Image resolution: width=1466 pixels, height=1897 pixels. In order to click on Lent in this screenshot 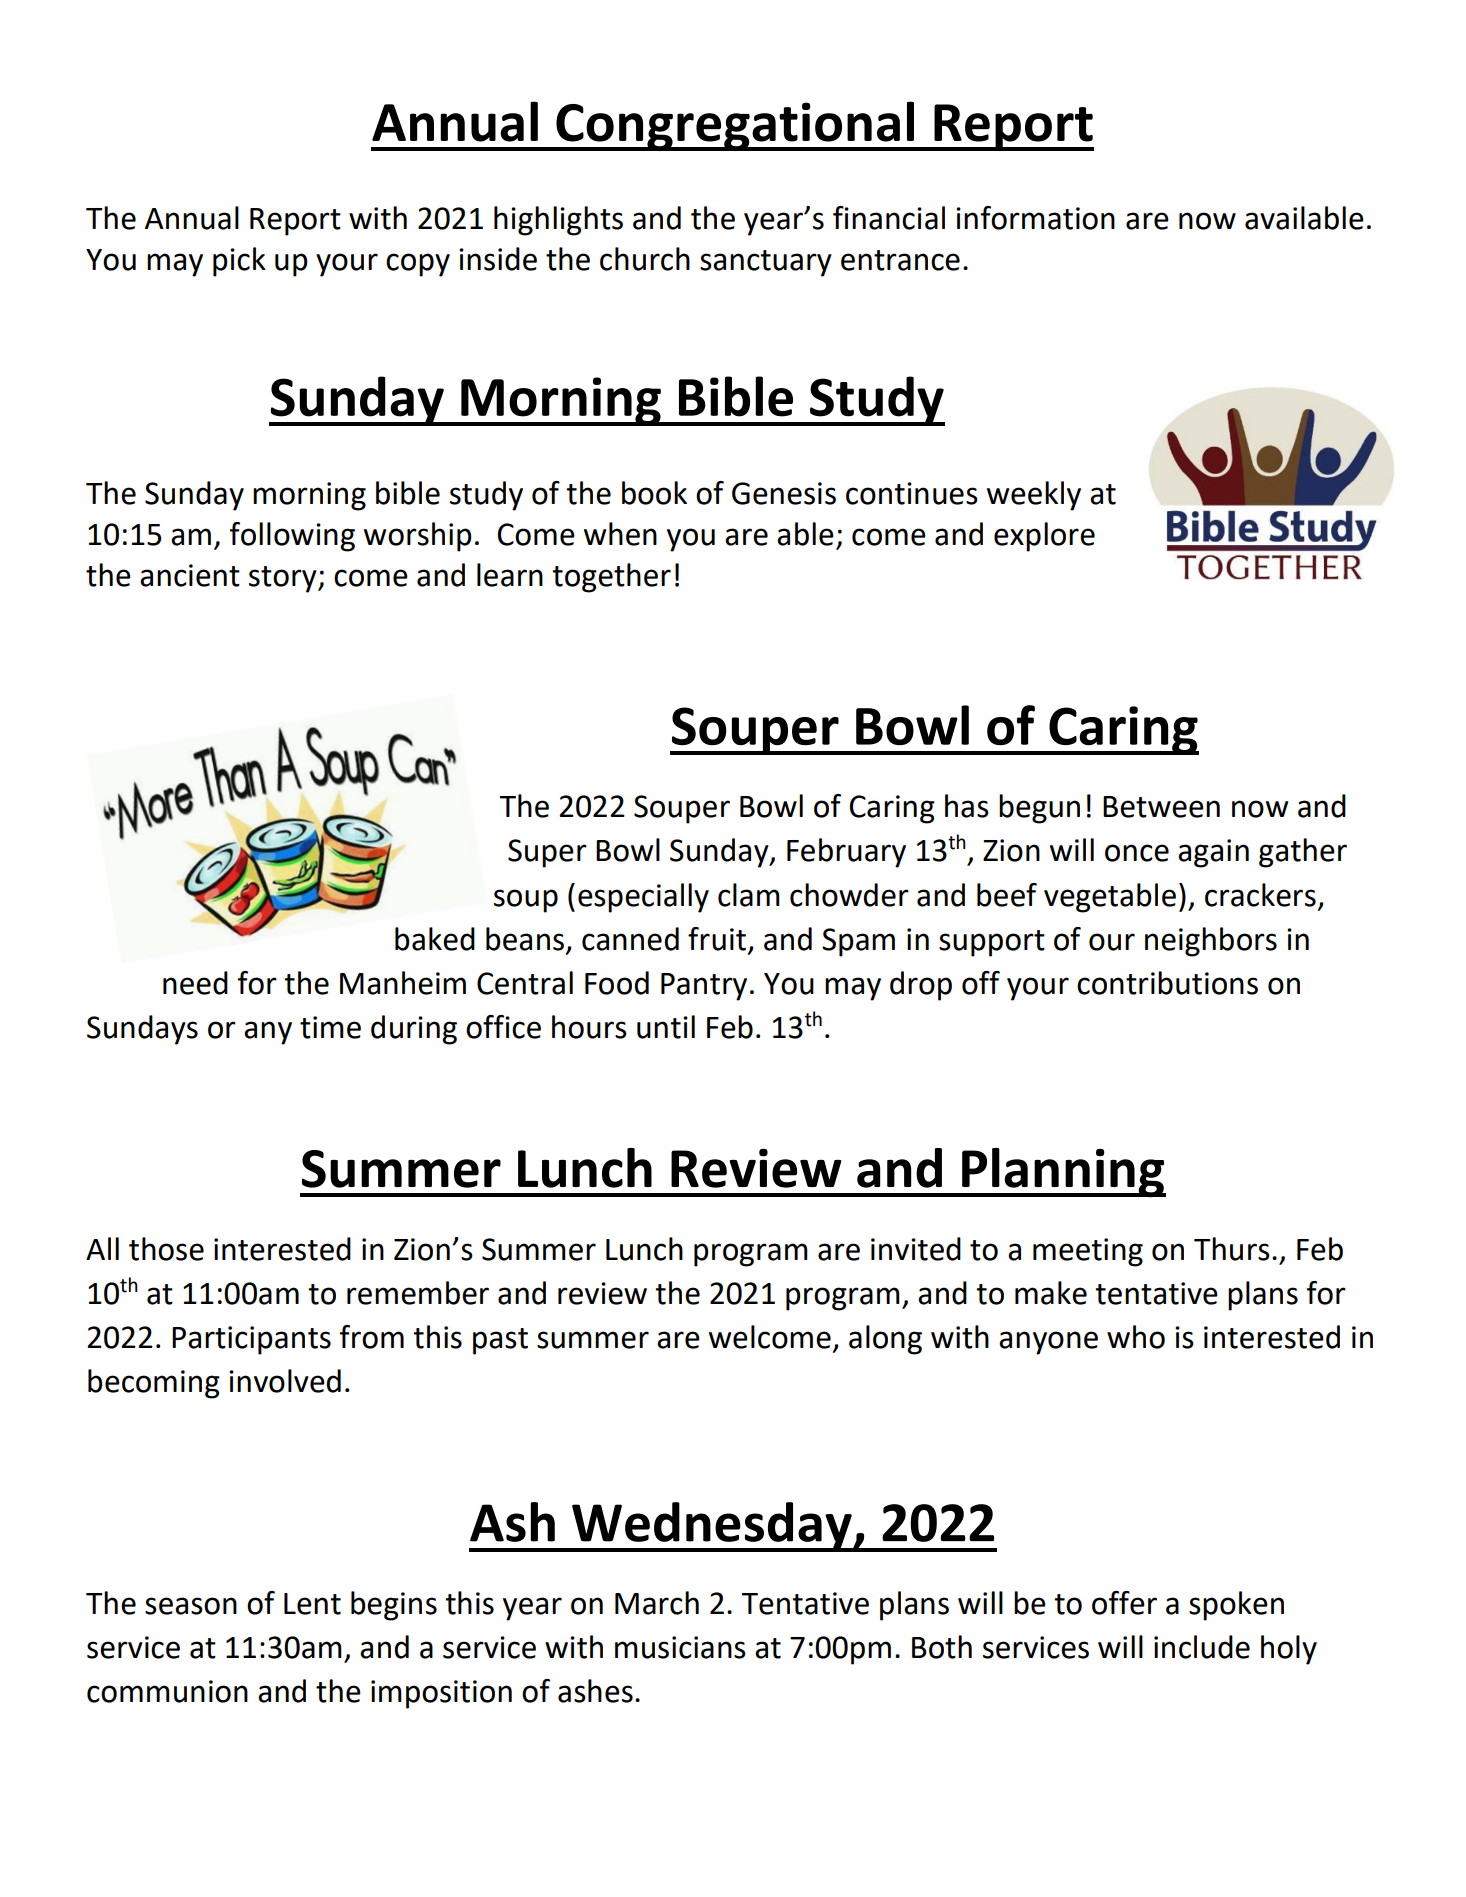, I will do `click(312, 1604)`.
